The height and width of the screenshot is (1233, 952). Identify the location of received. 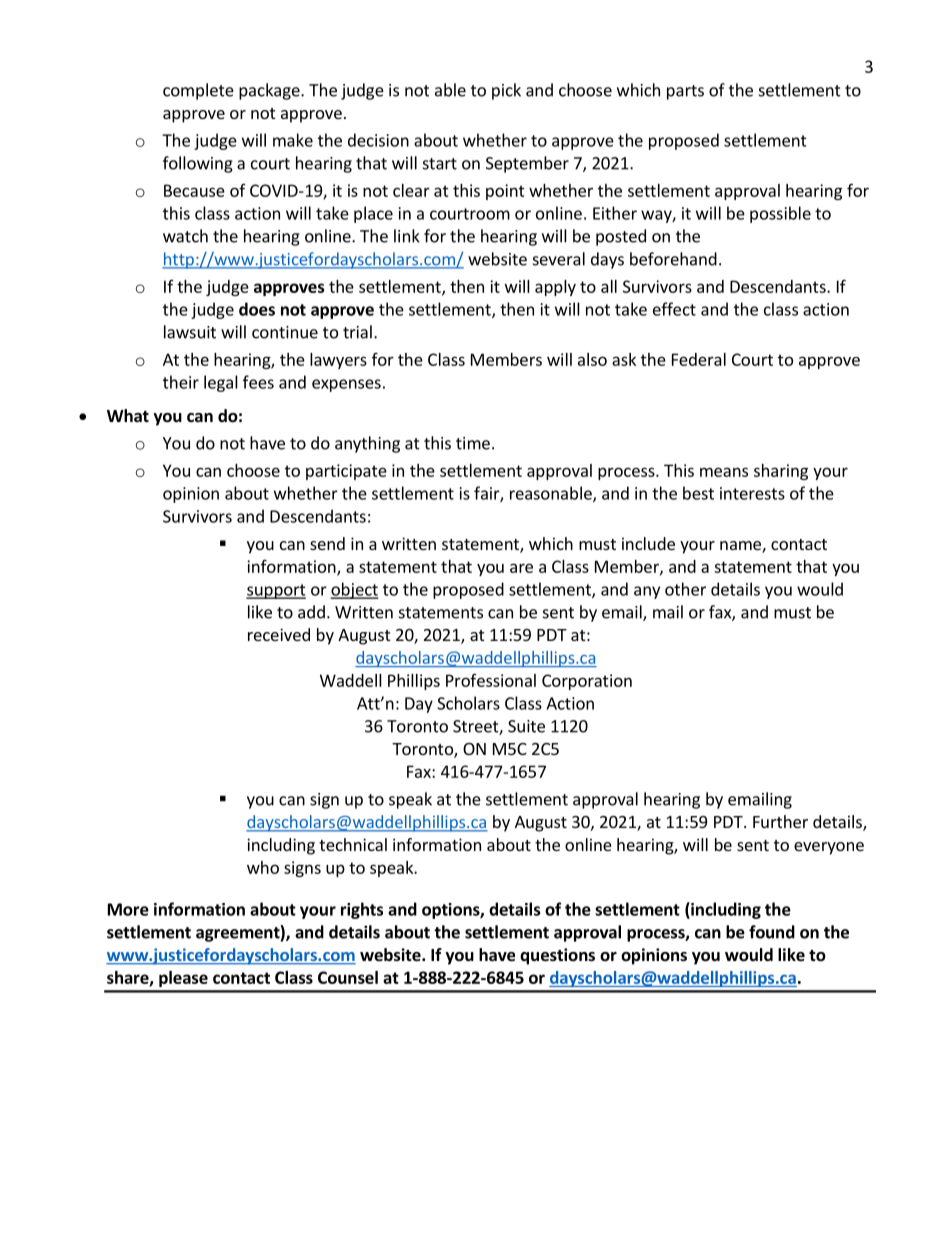
(279, 634).
